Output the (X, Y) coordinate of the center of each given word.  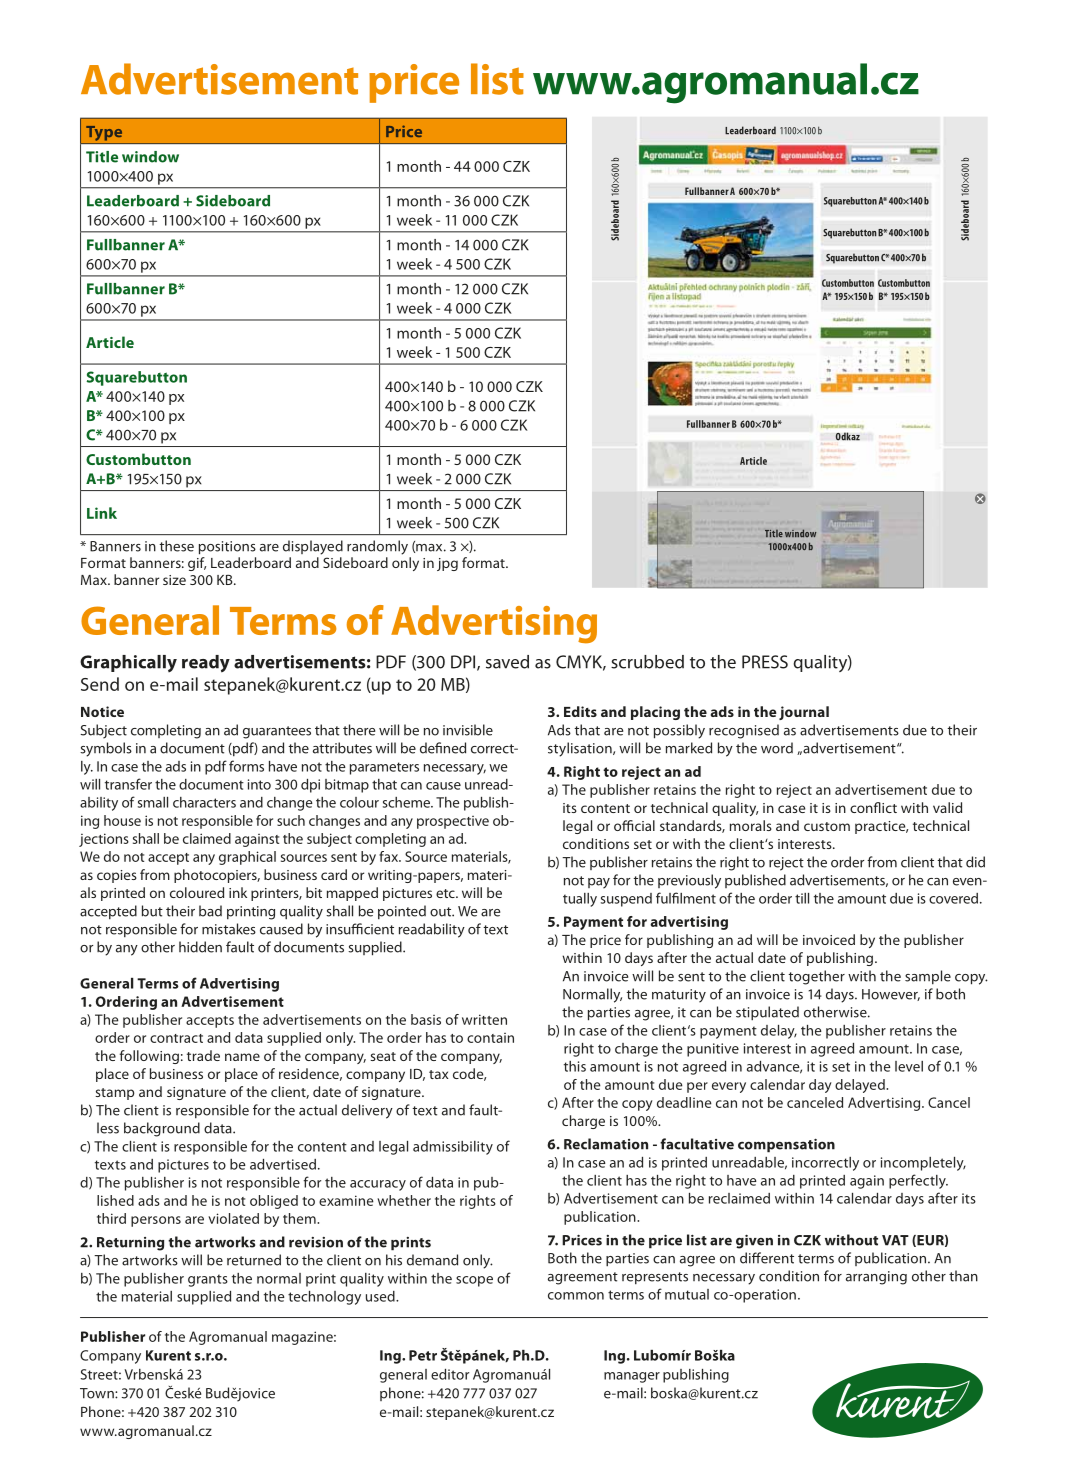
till (802, 898)
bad (210, 911)
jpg (447, 564)
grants (208, 1280)
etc (446, 893)
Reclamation (606, 1144)
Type (104, 134)
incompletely (923, 1164)
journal (804, 713)
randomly (377, 547)
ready (206, 664)
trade (203, 1055)
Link (102, 513)
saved (507, 662)
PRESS (765, 662)
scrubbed (647, 662)
